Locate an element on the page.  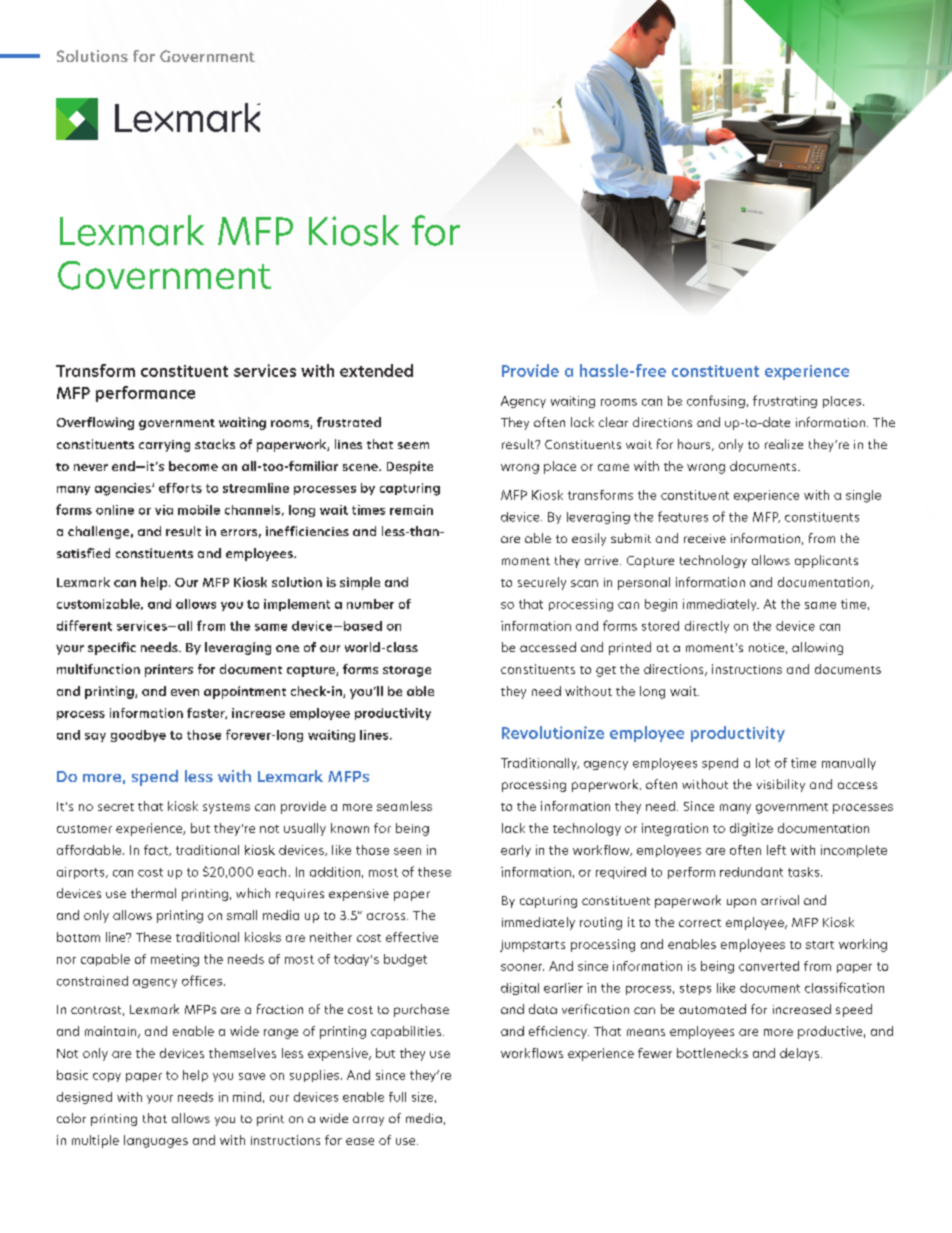
goodbye is located at coordinates (138, 736).
